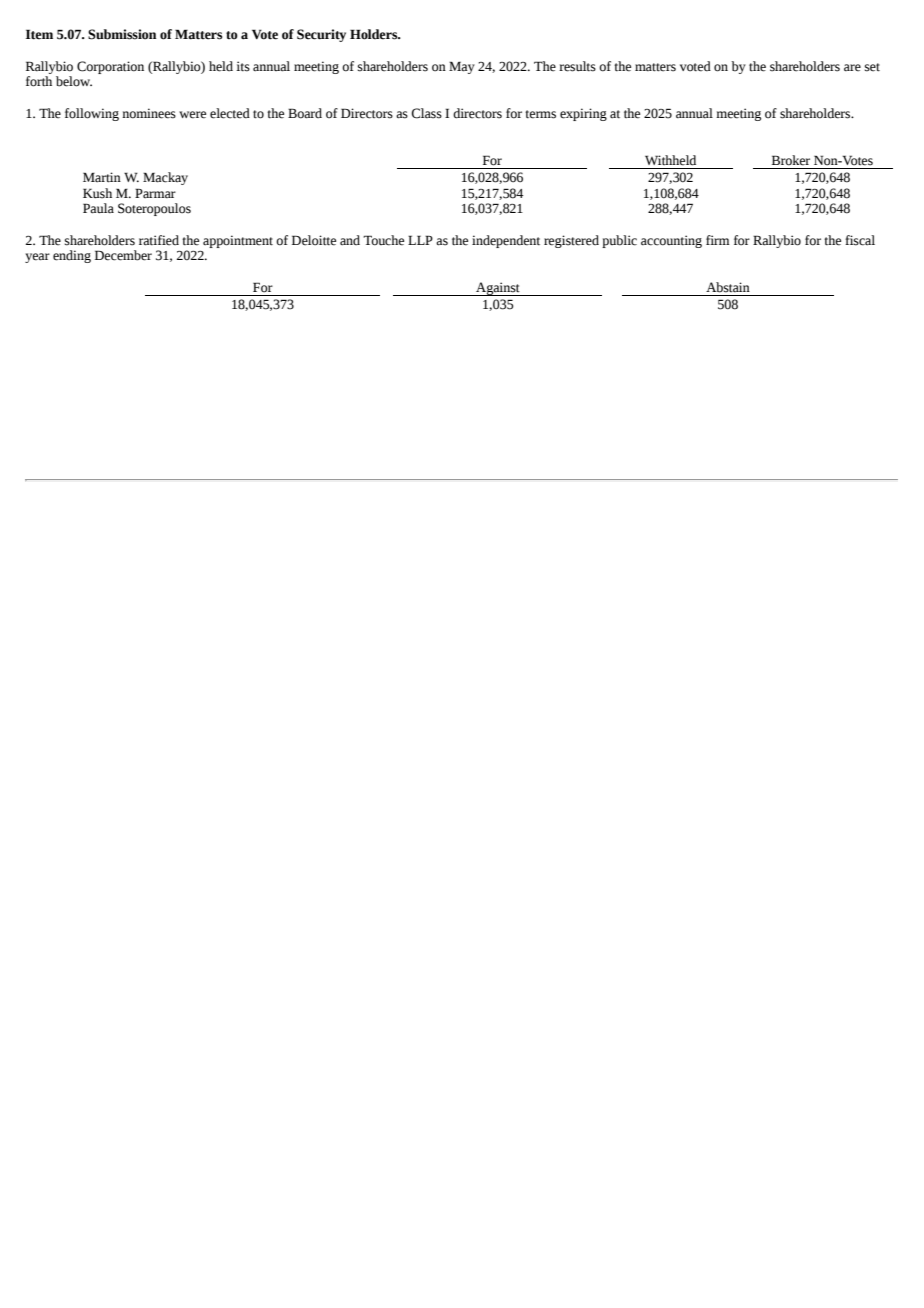 Image resolution: width=924 pixels, height=1308 pixels. Describe the element at coordinates (791, 160) in the screenshot. I see `Broker` at that location.
